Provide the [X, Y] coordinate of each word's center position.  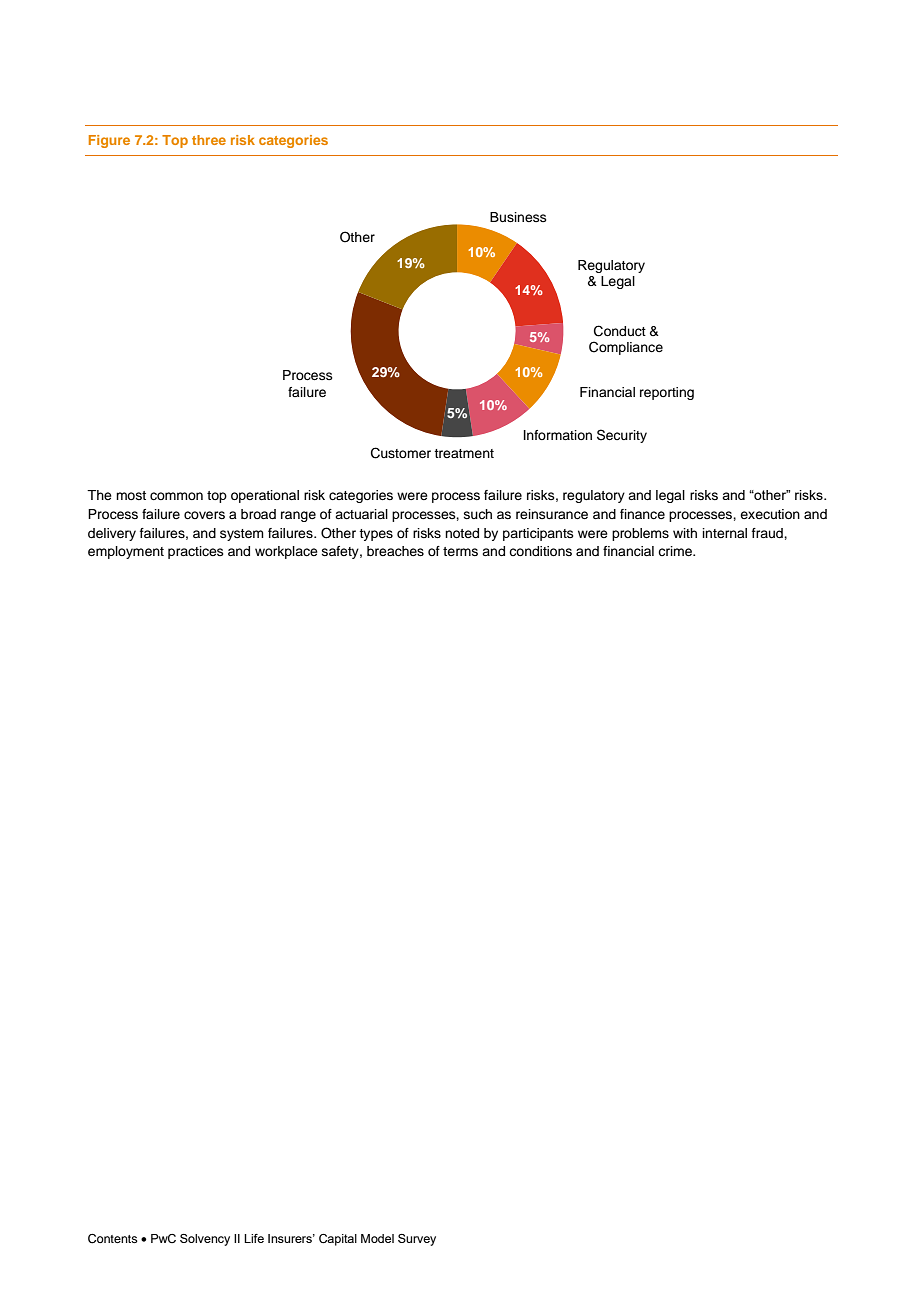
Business [518, 217]
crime [676, 551]
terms [460, 551]
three [209, 140]
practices [196, 552]
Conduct [620, 331]
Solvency [205, 1240]
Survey [417, 1240]
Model [377, 1238]
